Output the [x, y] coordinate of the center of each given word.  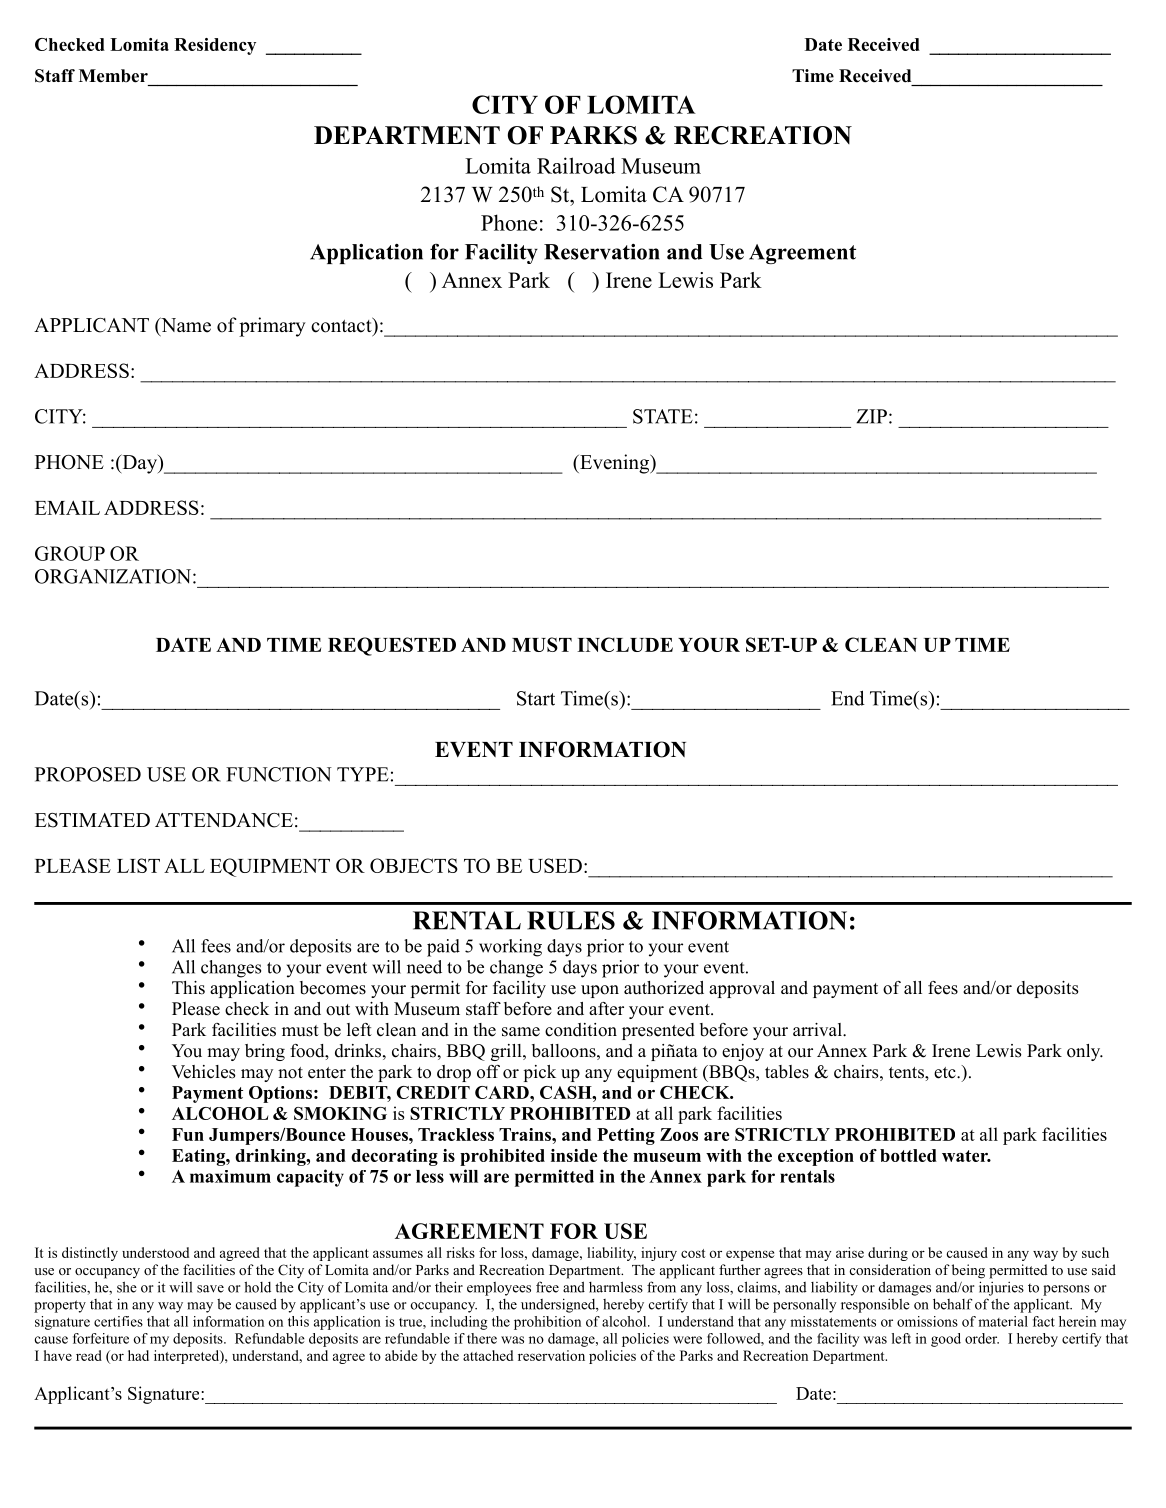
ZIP [871, 416]
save [210, 1289]
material [1003, 1321]
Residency [215, 46]
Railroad [576, 165]
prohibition [547, 1323]
